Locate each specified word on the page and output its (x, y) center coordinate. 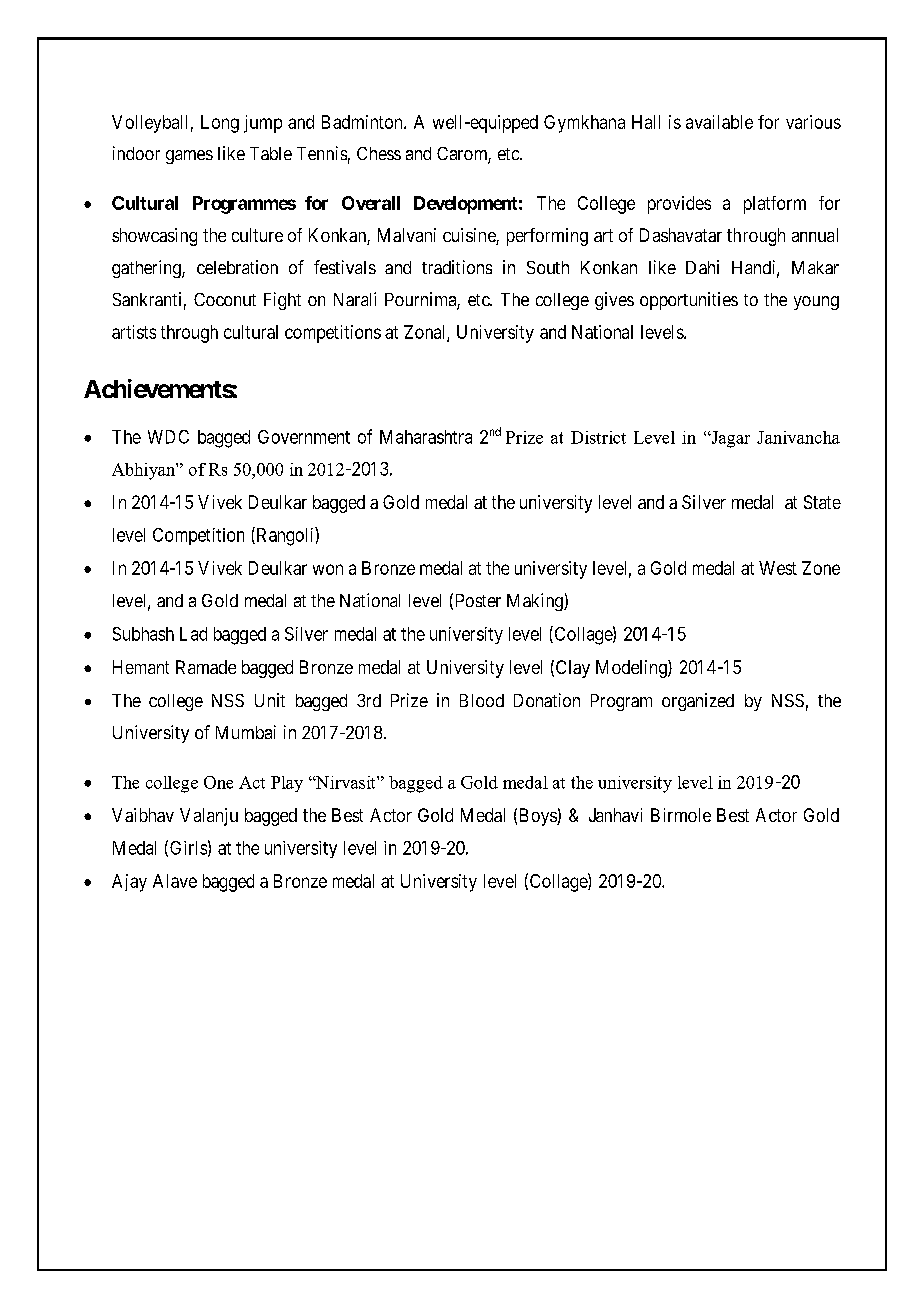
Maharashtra (426, 437)
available (719, 122)
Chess (379, 153)
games (189, 157)
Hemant (141, 667)
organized (698, 702)
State (822, 502)
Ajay (129, 883)
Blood (482, 700)
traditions (457, 267)
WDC (168, 437)
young (816, 303)
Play (287, 784)
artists (134, 332)
